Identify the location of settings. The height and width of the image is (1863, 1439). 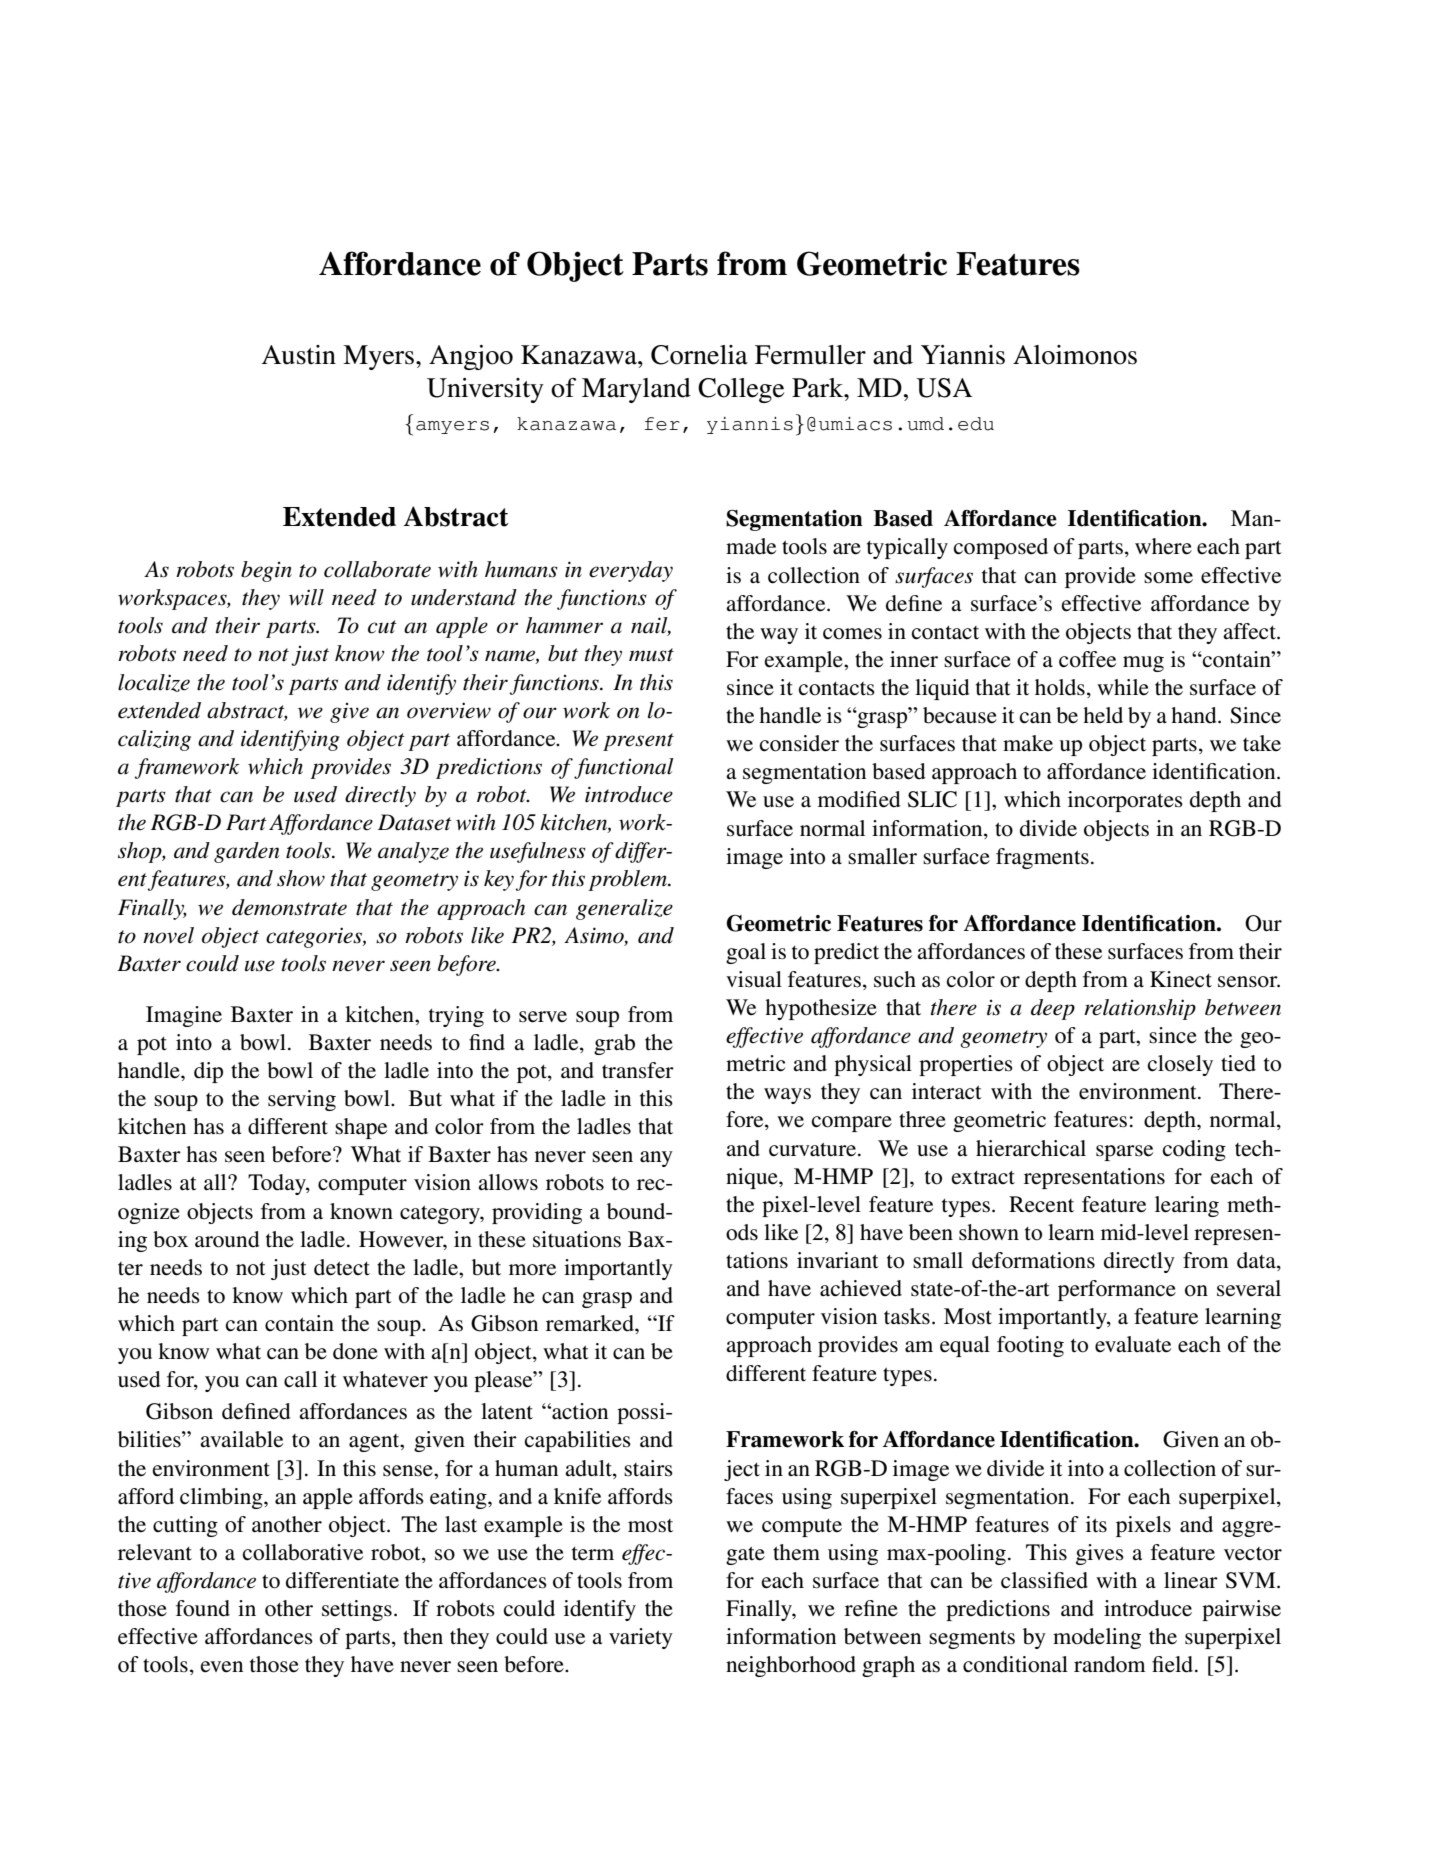
(357, 1610).
